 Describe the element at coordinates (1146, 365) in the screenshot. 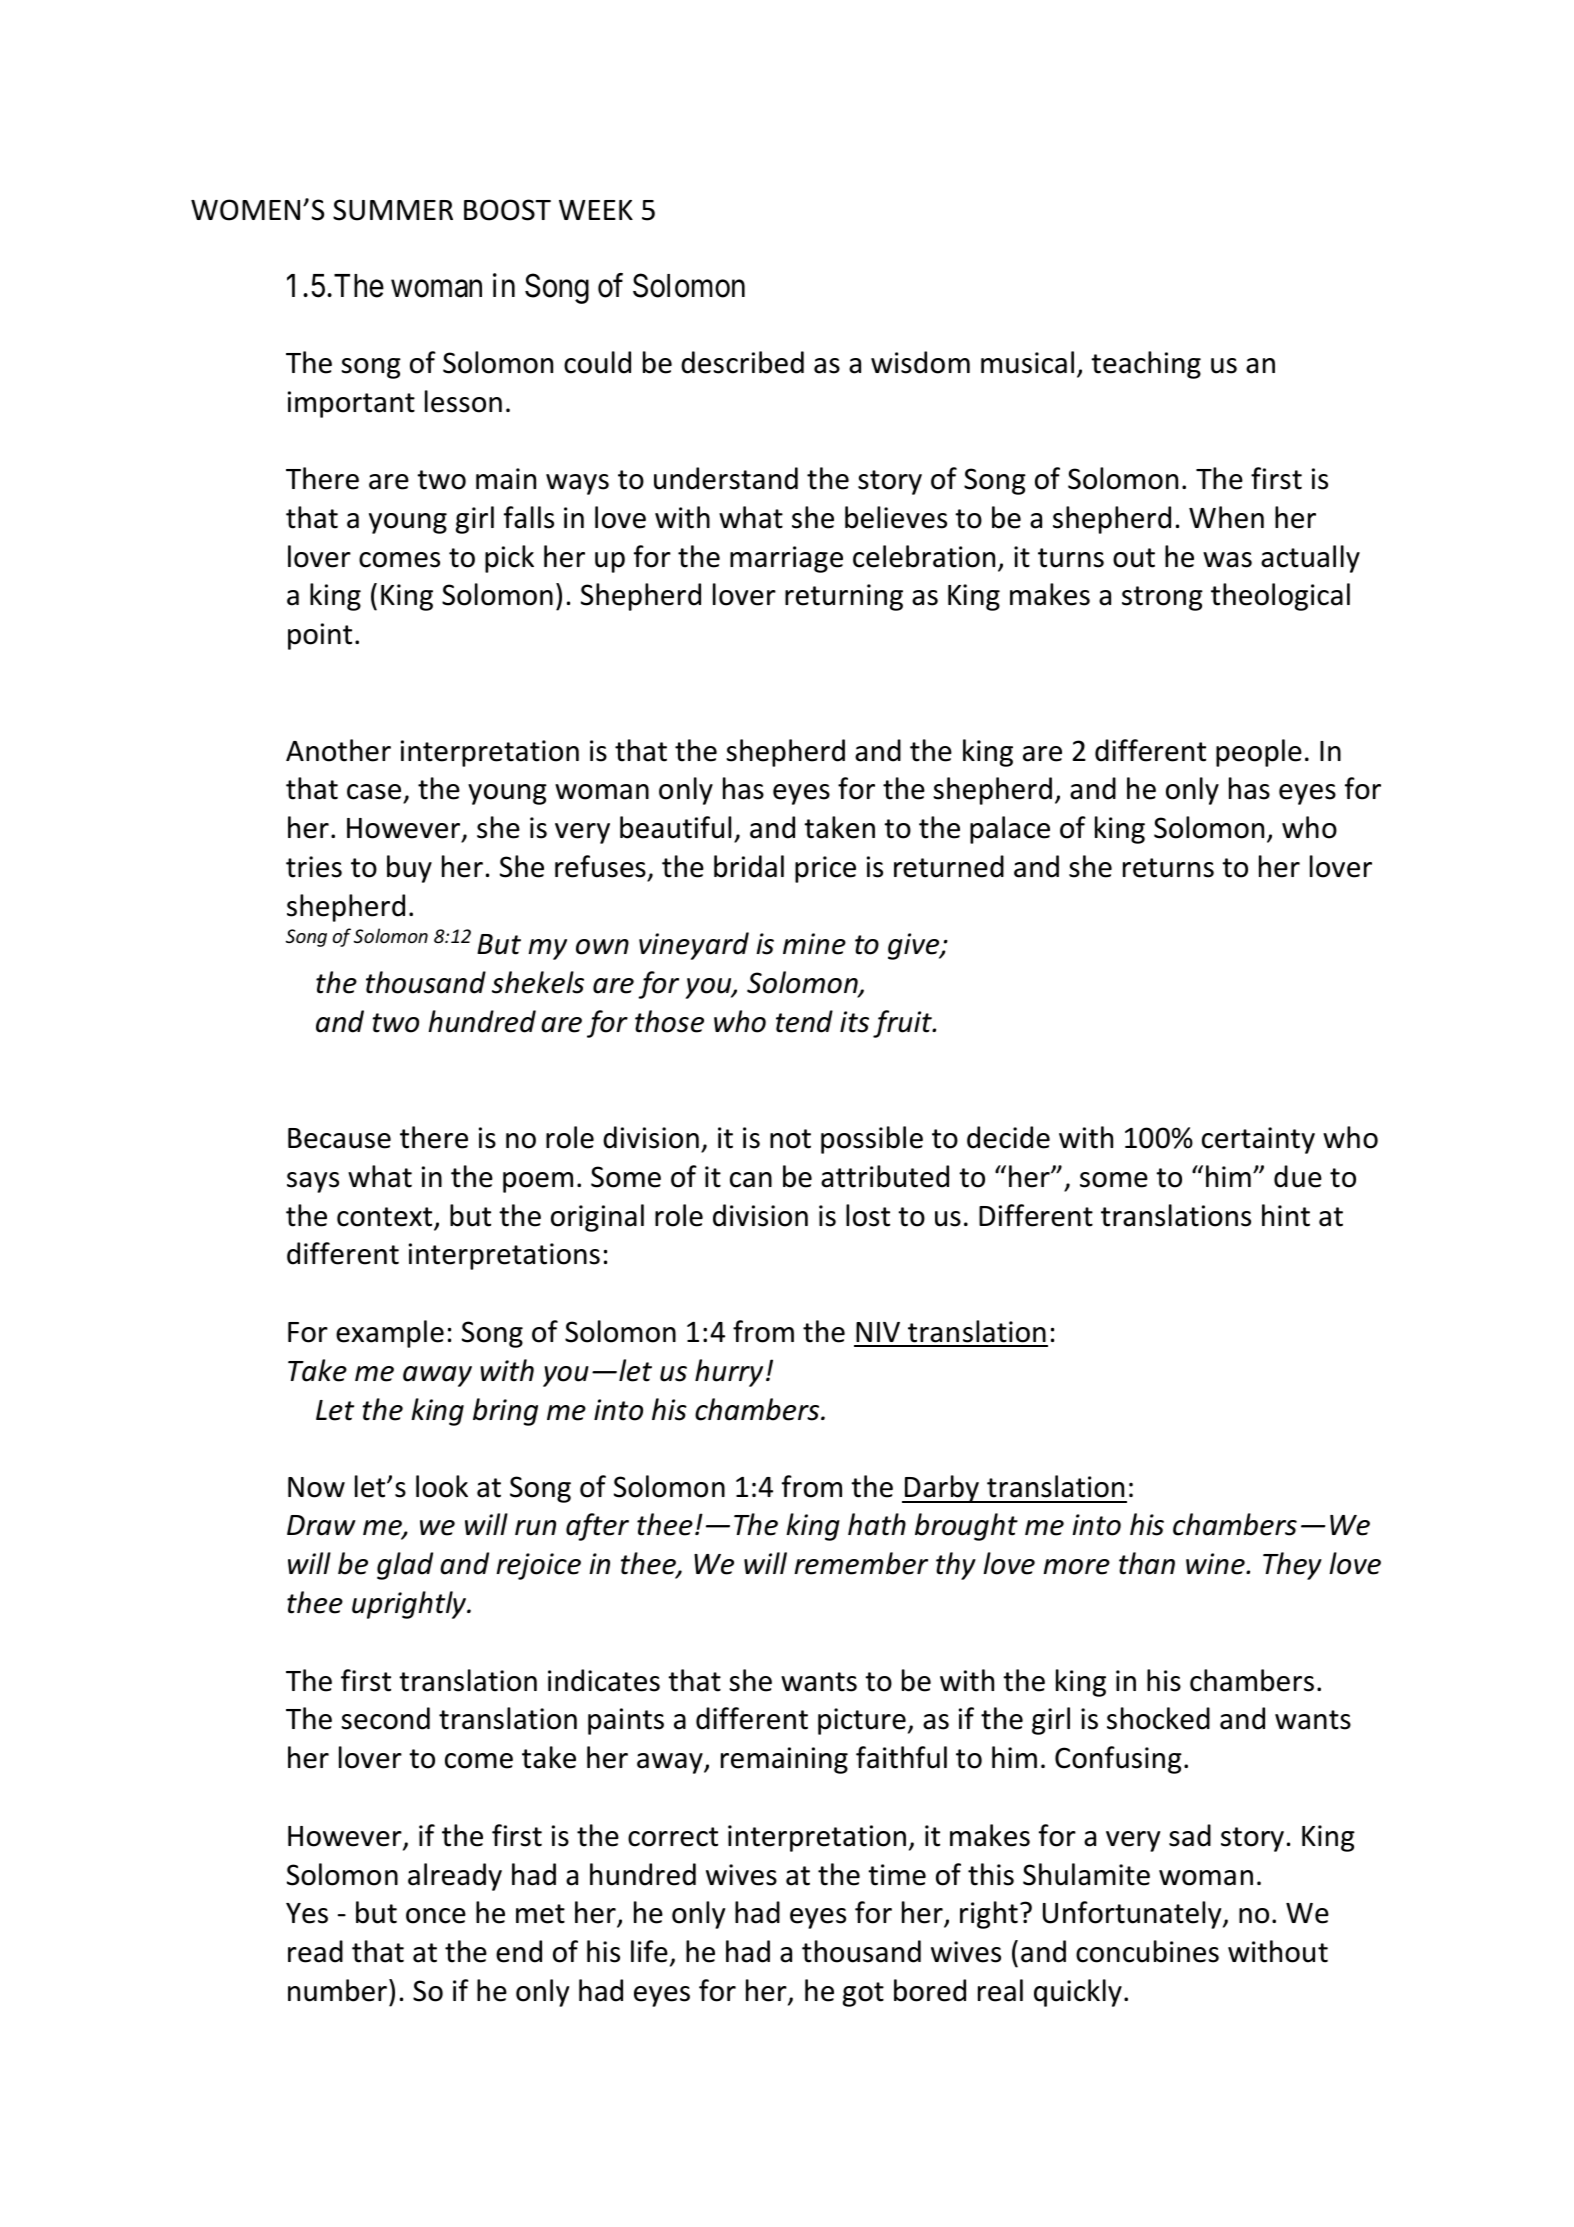

I see `teaching` at that location.
